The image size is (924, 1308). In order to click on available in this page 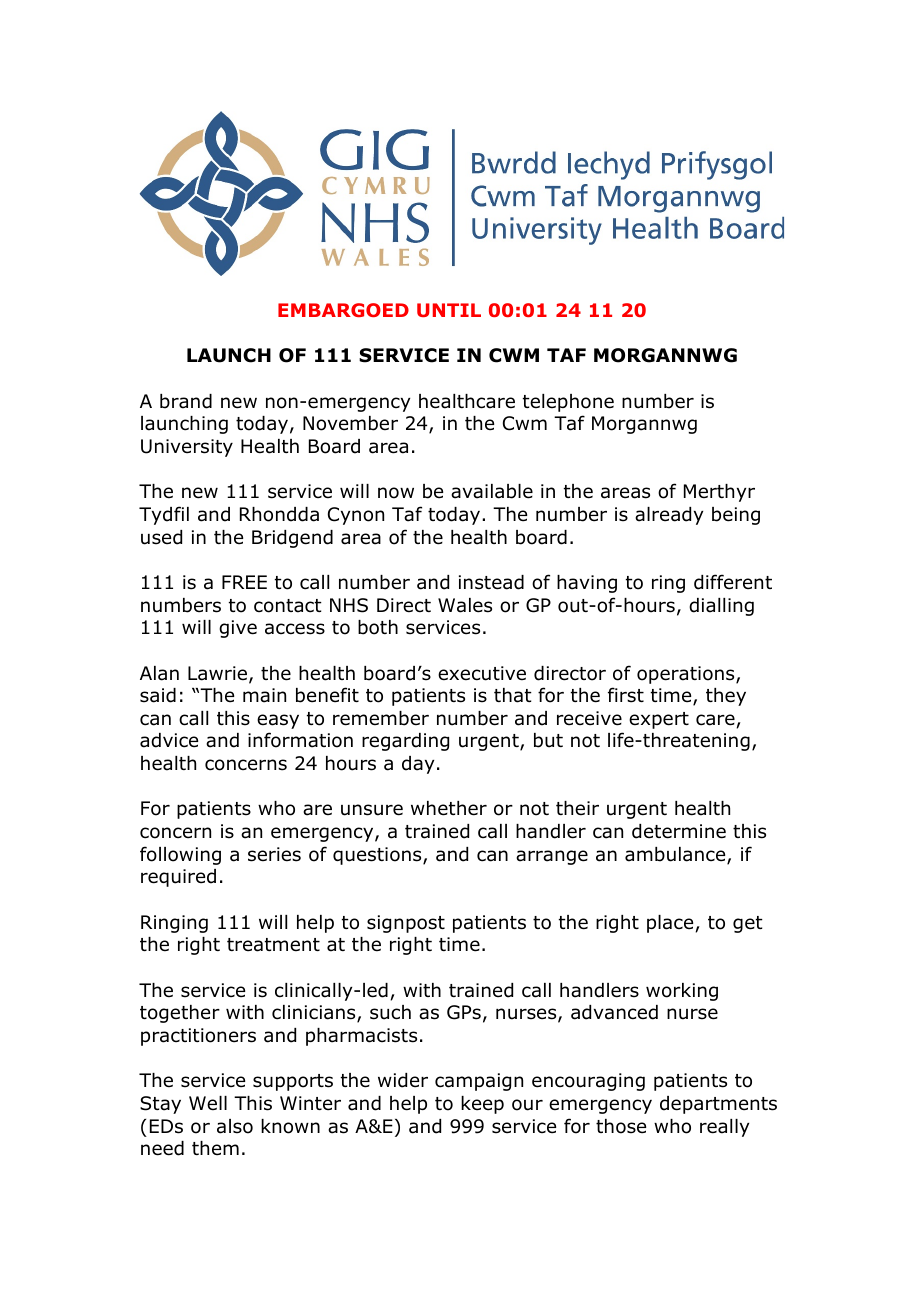, I will do `click(492, 491)`.
